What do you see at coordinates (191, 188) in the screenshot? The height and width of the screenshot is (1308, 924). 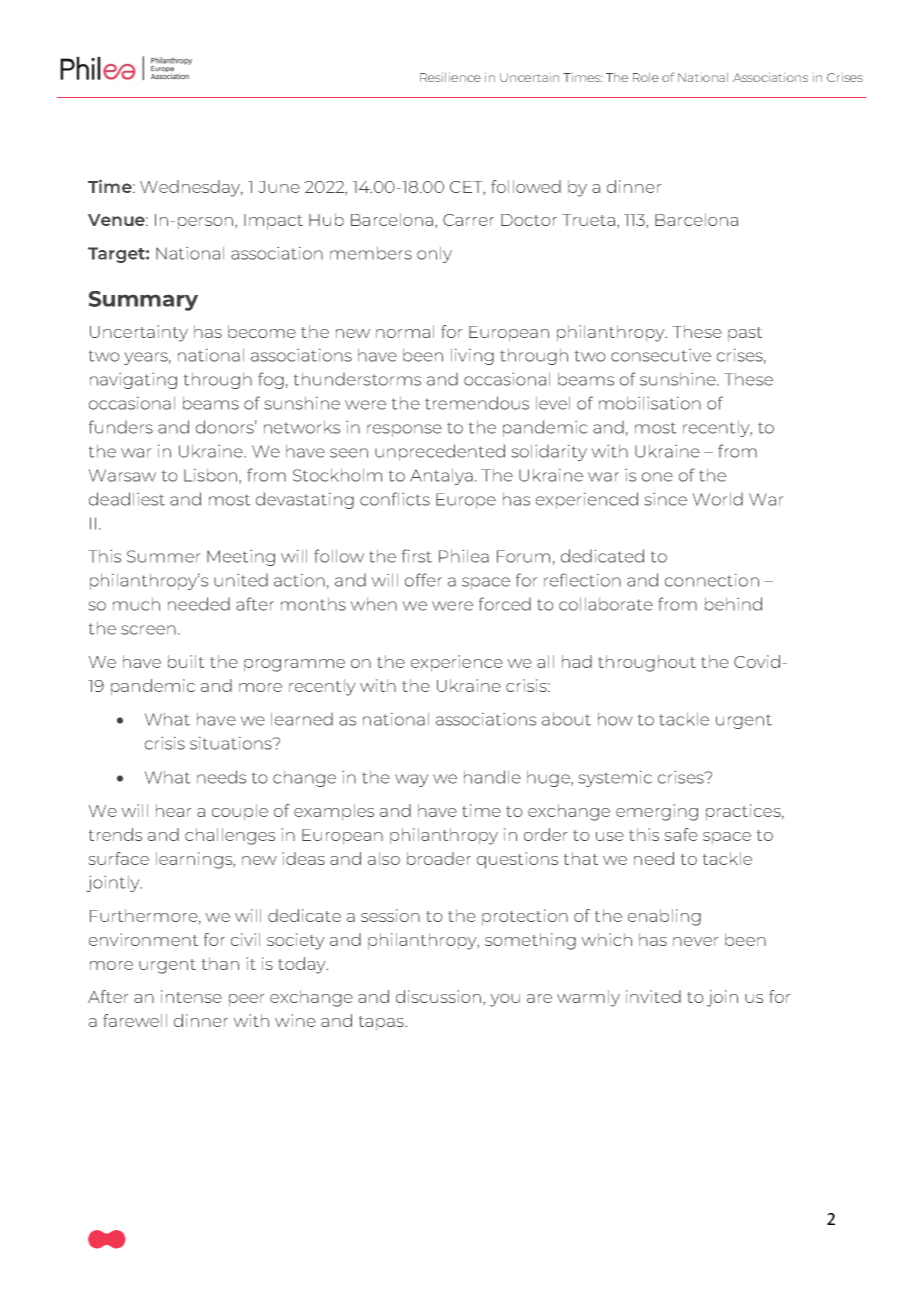 I see `Wednesday` at bounding box center [191, 188].
